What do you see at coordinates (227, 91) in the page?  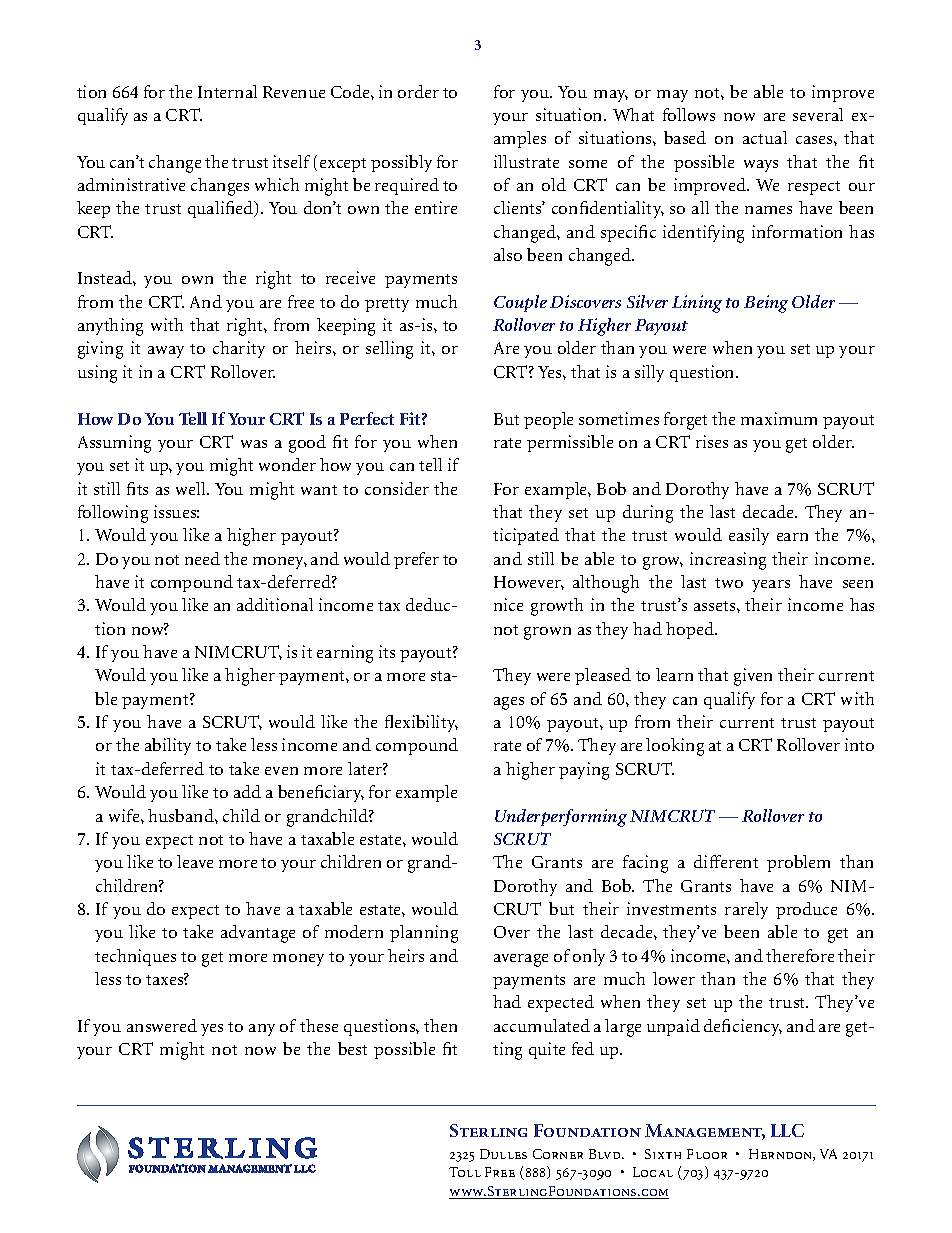 I see `Internal` at bounding box center [227, 91].
